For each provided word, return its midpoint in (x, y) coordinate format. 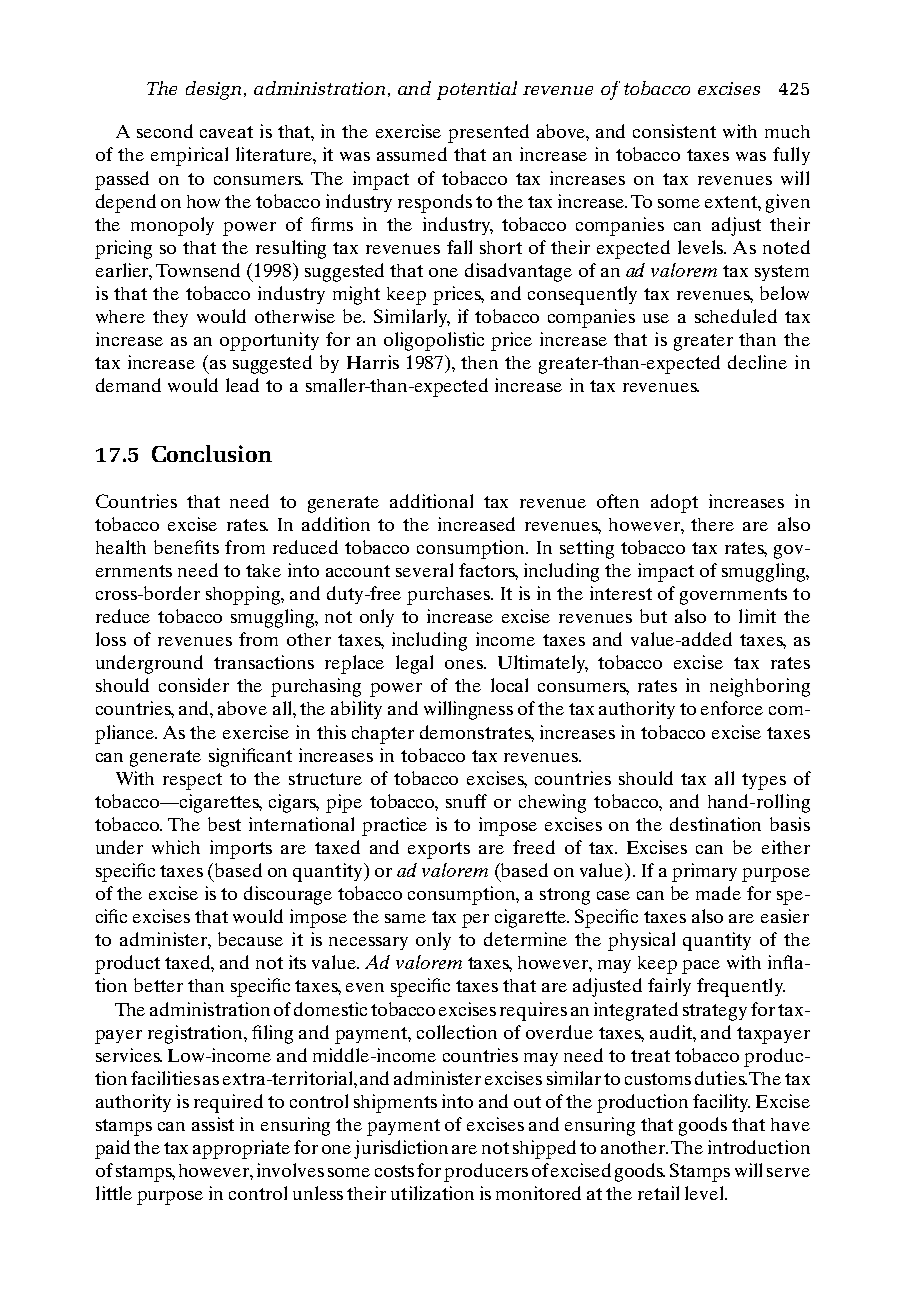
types (764, 781)
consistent (674, 131)
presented (488, 133)
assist (213, 1124)
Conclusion (212, 453)
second (165, 131)
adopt (674, 503)
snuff (466, 801)
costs (394, 1171)
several (424, 570)
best (224, 824)
